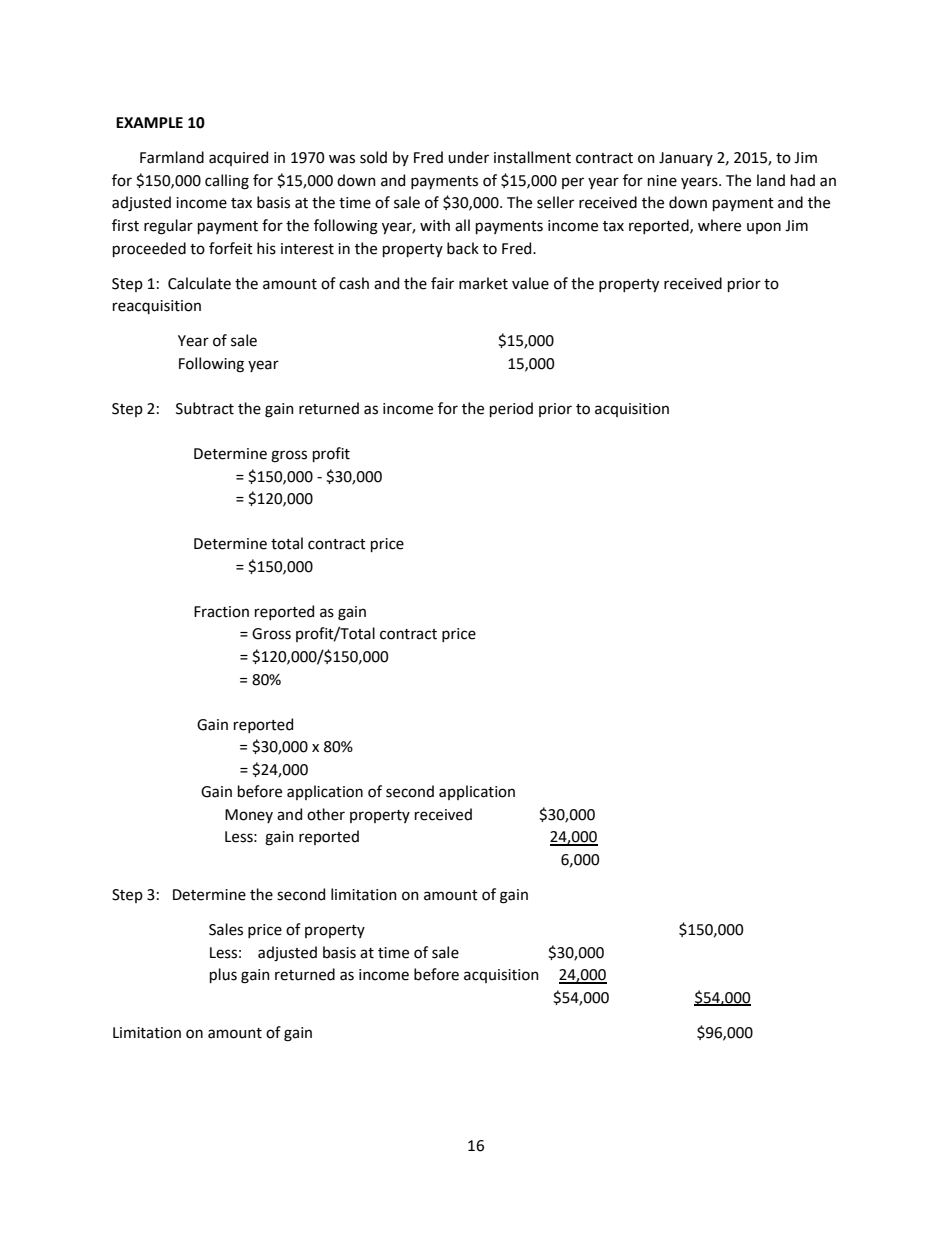 This image has height=1233, width=952. I want to click on Money, so click(249, 816).
